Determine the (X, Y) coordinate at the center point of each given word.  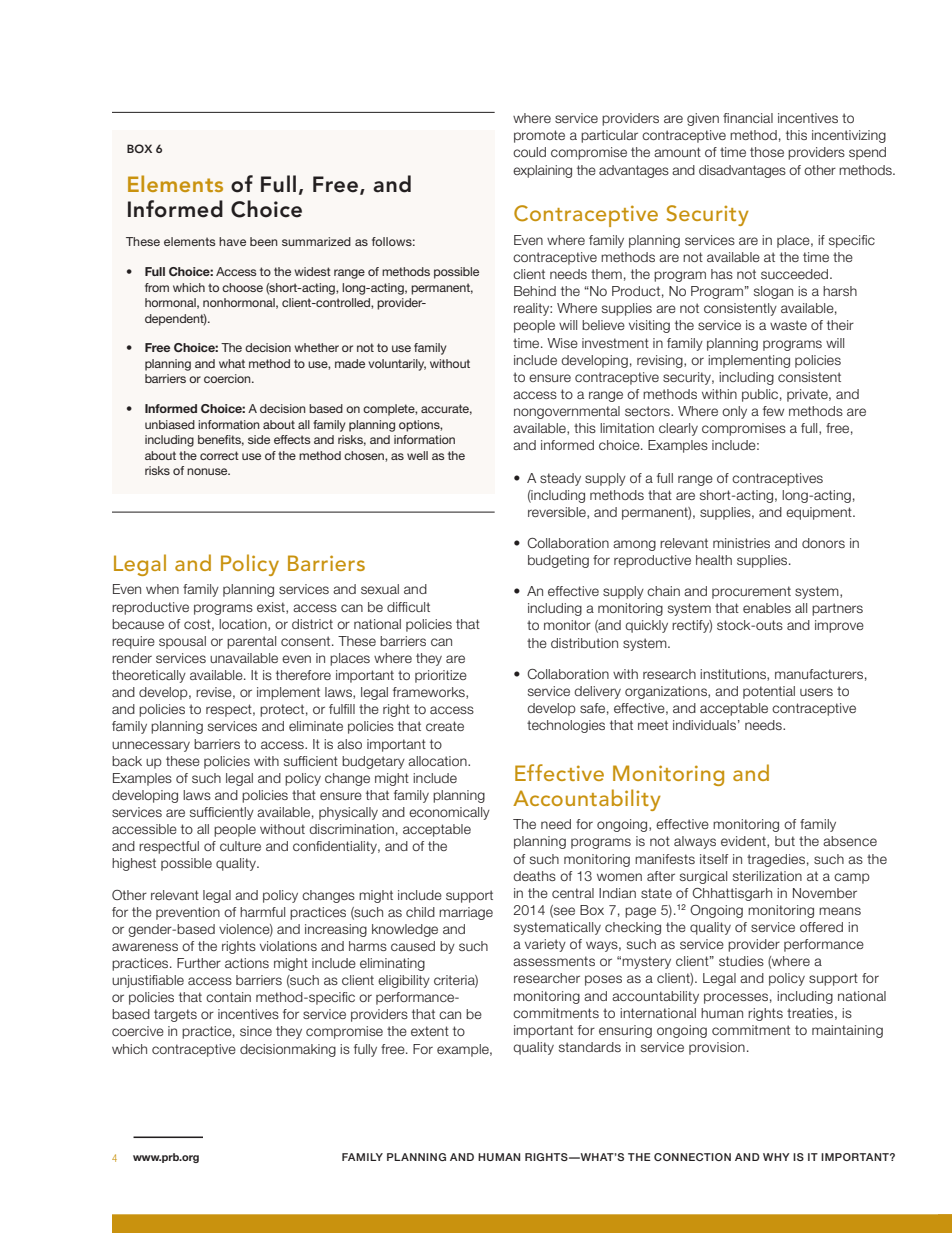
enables (767, 608)
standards (590, 1047)
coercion (228, 378)
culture (240, 846)
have (232, 241)
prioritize (441, 676)
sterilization (767, 876)
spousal (182, 642)
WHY (776, 1157)
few (773, 411)
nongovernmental (567, 412)
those (767, 152)
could (529, 152)
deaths (534, 876)
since (256, 1031)
